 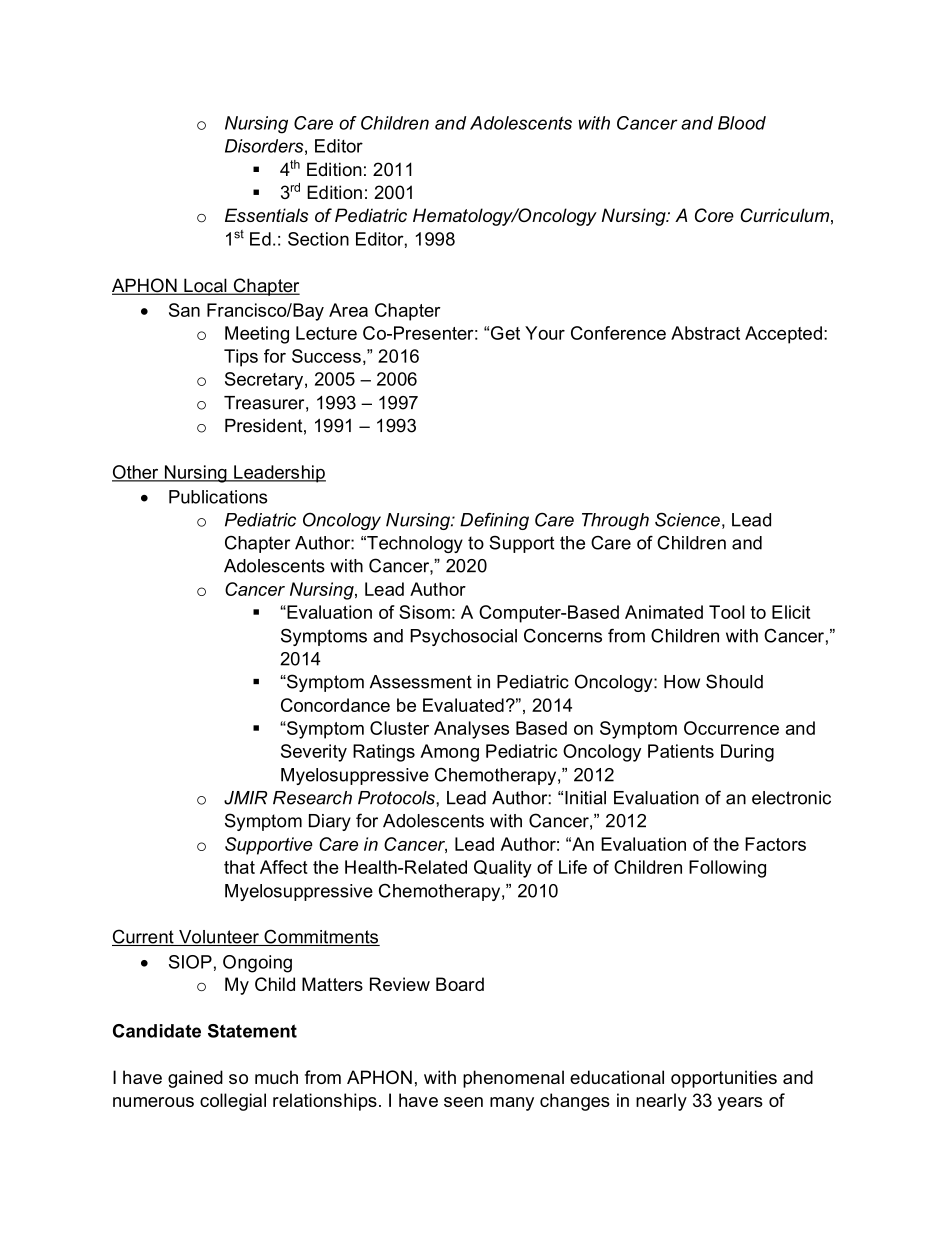 What do you see at coordinates (195, 1079) in the screenshot?
I see `gained` at bounding box center [195, 1079].
